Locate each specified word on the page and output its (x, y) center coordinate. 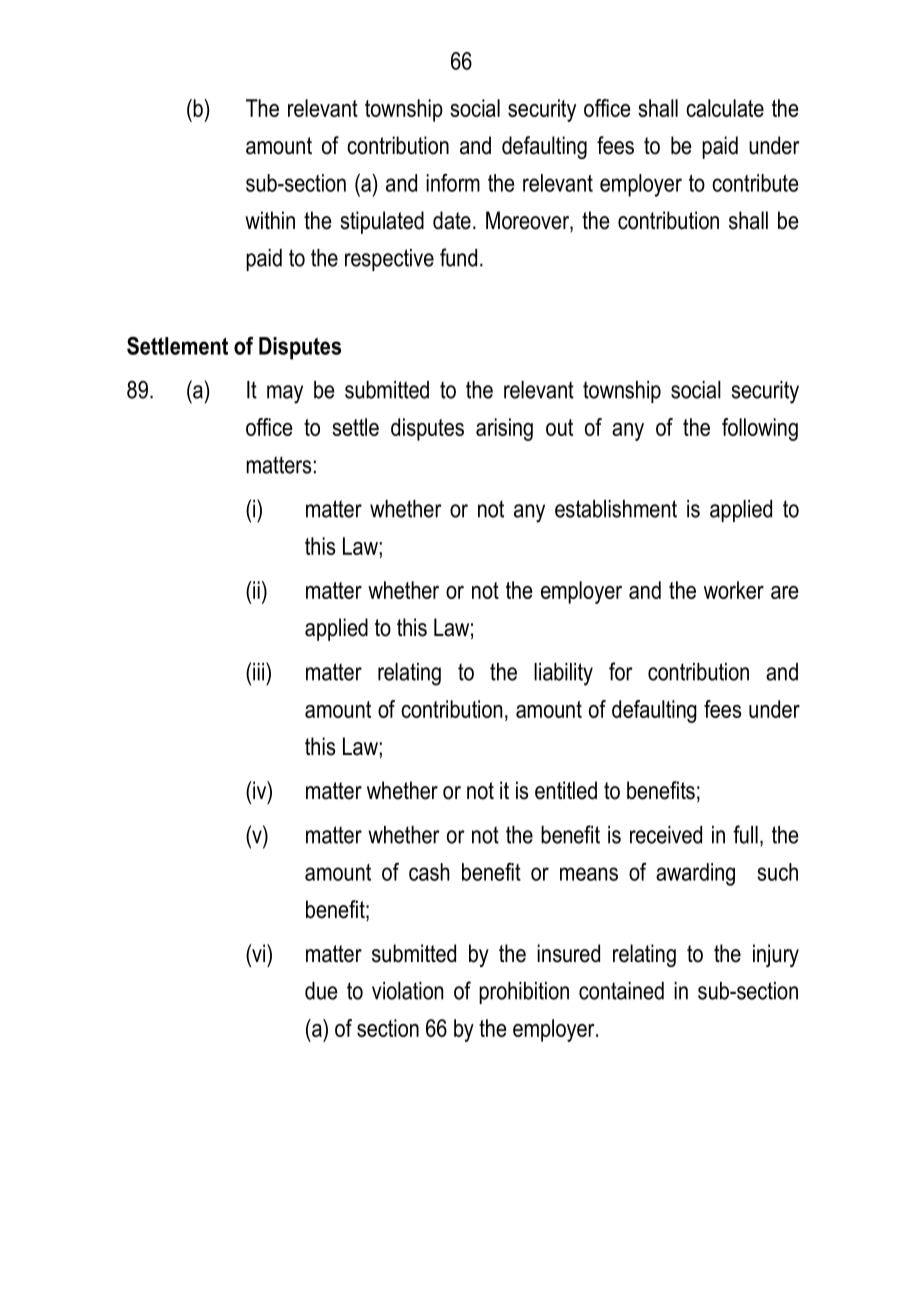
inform (453, 183)
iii (260, 671)
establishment (616, 509)
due (321, 991)
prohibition (524, 993)
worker (734, 590)
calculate (725, 108)
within (270, 220)
